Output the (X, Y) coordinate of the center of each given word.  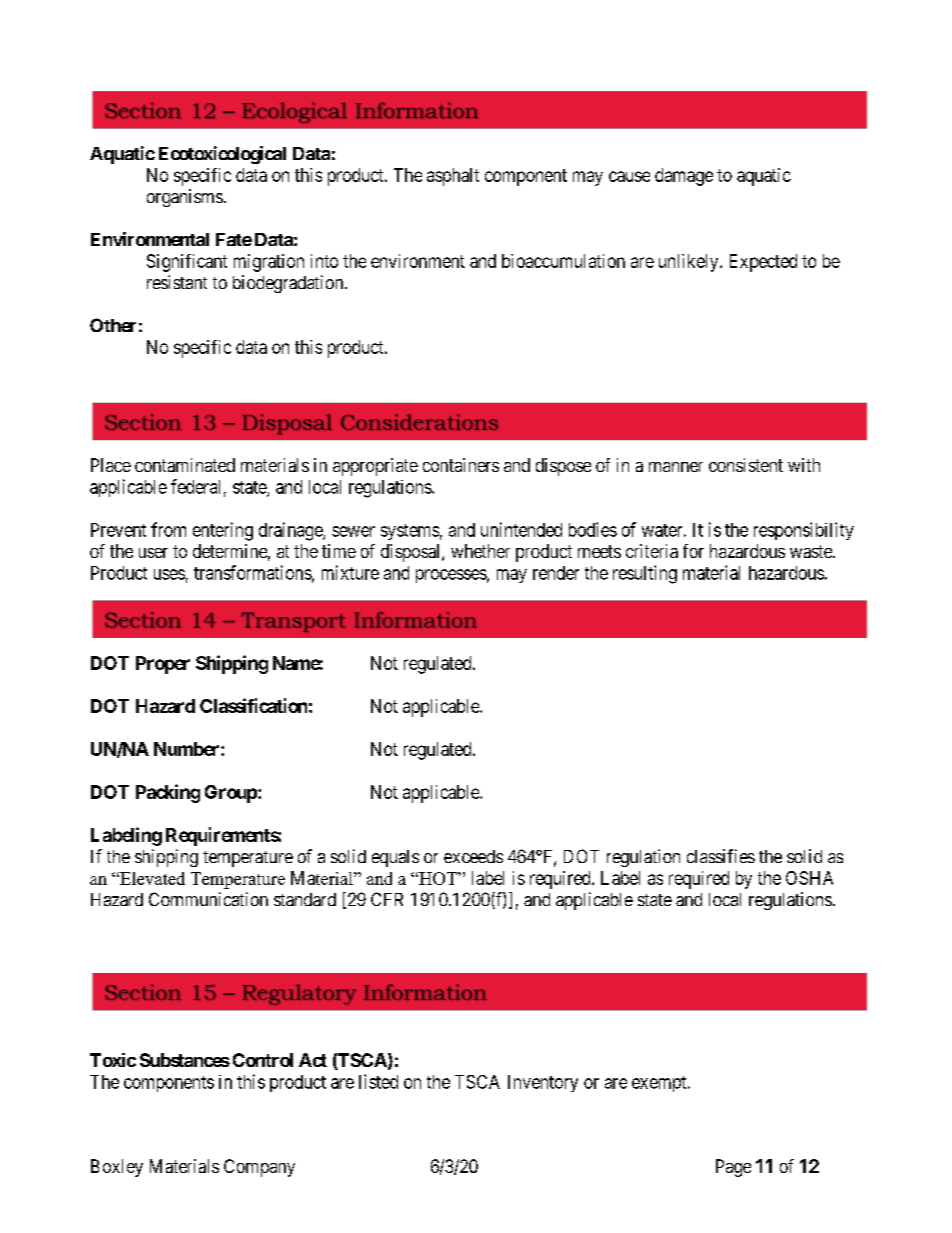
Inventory (543, 1083)
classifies (721, 856)
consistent (746, 465)
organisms (185, 198)
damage (684, 177)
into (324, 261)
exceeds (473, 856)
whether (480, 551)
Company (259, 1168)
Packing (168, 793)
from (168, 529)
